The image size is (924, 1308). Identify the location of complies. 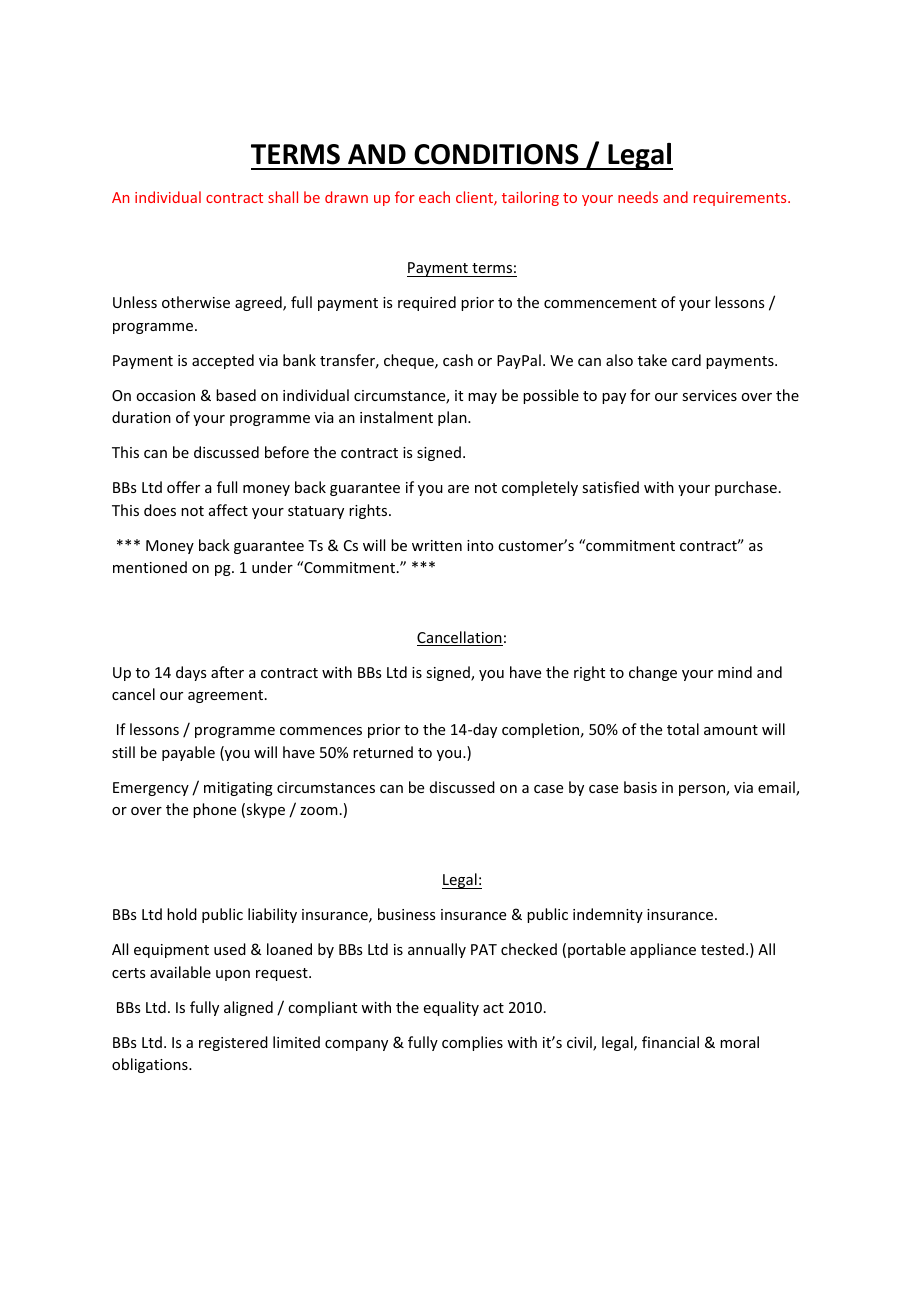
(472, 1043).
